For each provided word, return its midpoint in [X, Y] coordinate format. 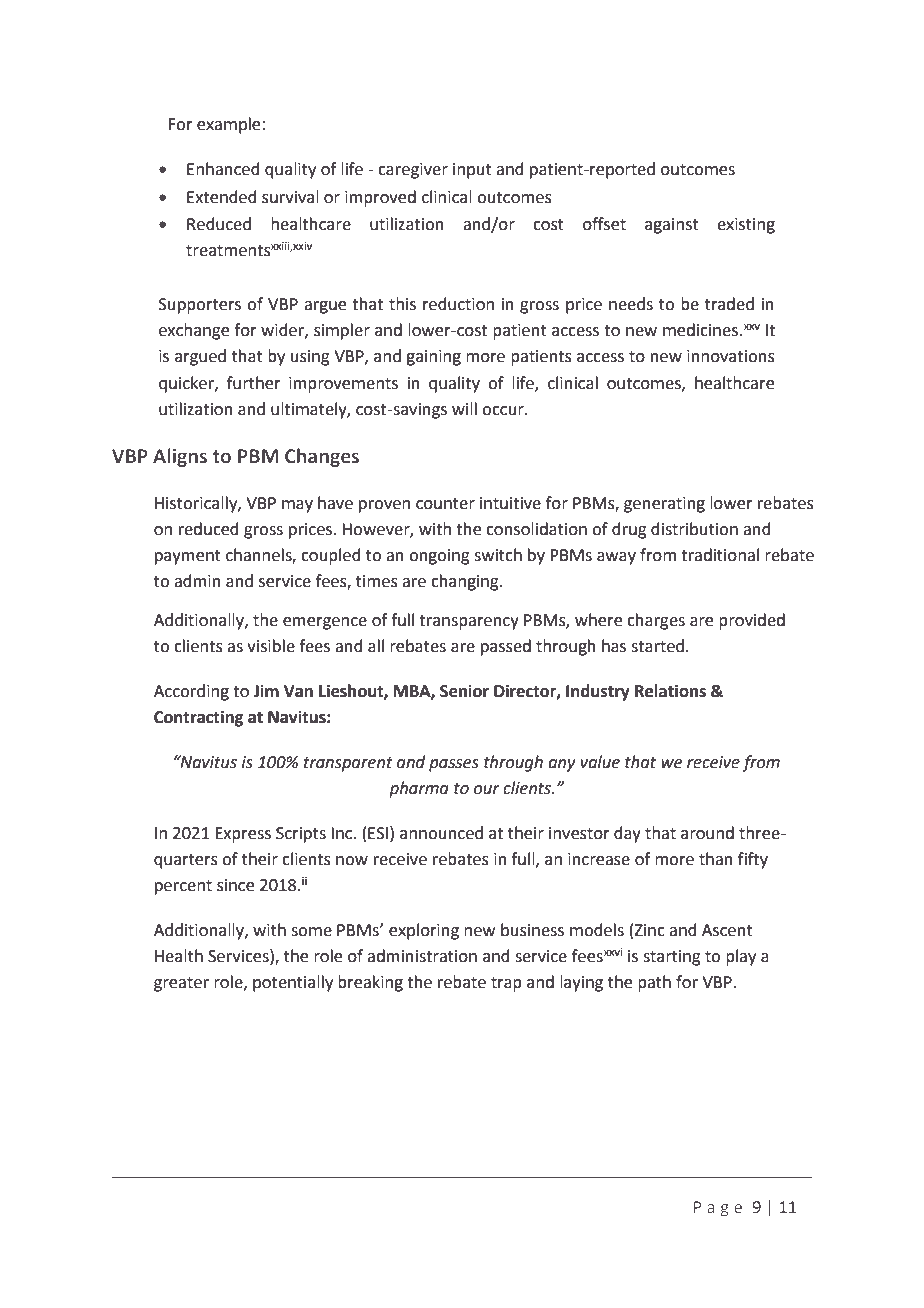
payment [188, 557]
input [472, 171]
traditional [720, 555]
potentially [293, 983]
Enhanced [223, 169]
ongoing [439, 557]
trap [506, 984]
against [672, 226]
